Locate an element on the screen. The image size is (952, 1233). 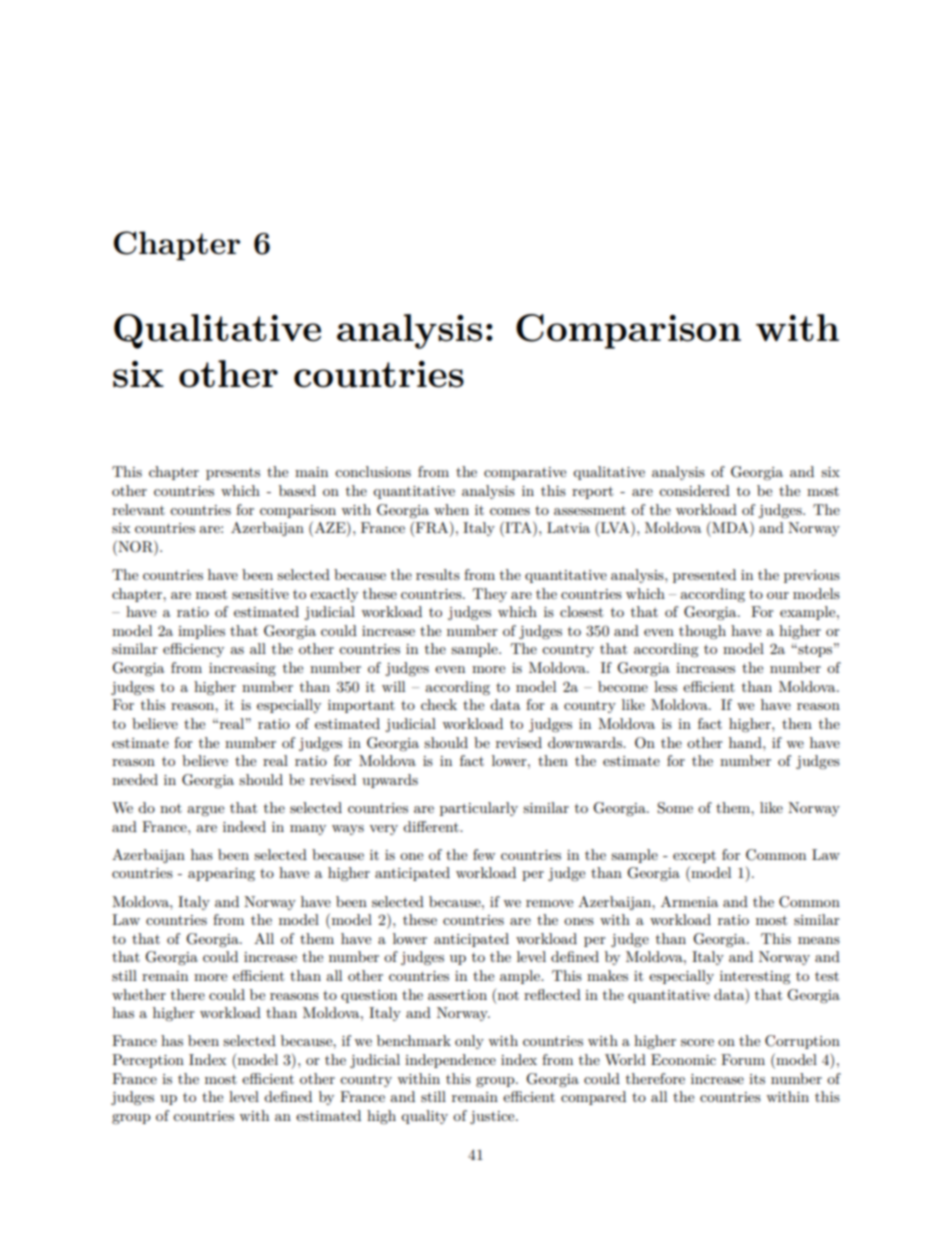
Perception is located at coordinates (148, 1061).
